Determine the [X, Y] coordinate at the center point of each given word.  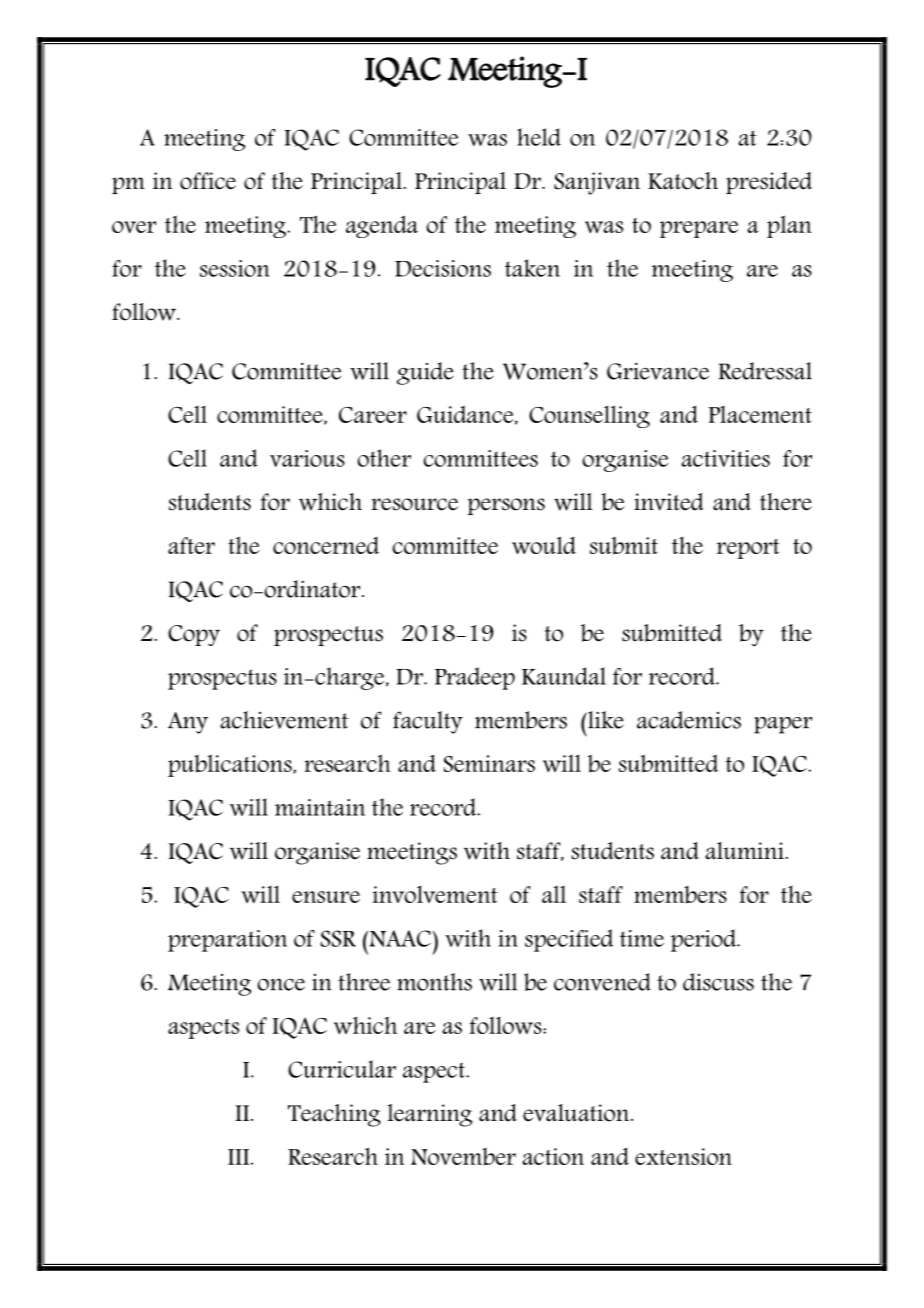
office [208, 181]
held [539, 137]
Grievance [658, 371]
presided [769, 183]
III [238, 1157]
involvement [435, 894]
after [191, 545]
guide [425, 373]
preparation [227, 941]
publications [231, 765]
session [234, 268]
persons [506, 506]
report [748, 549]
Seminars [489, 763]
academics [689, 720]
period [704, 940]
